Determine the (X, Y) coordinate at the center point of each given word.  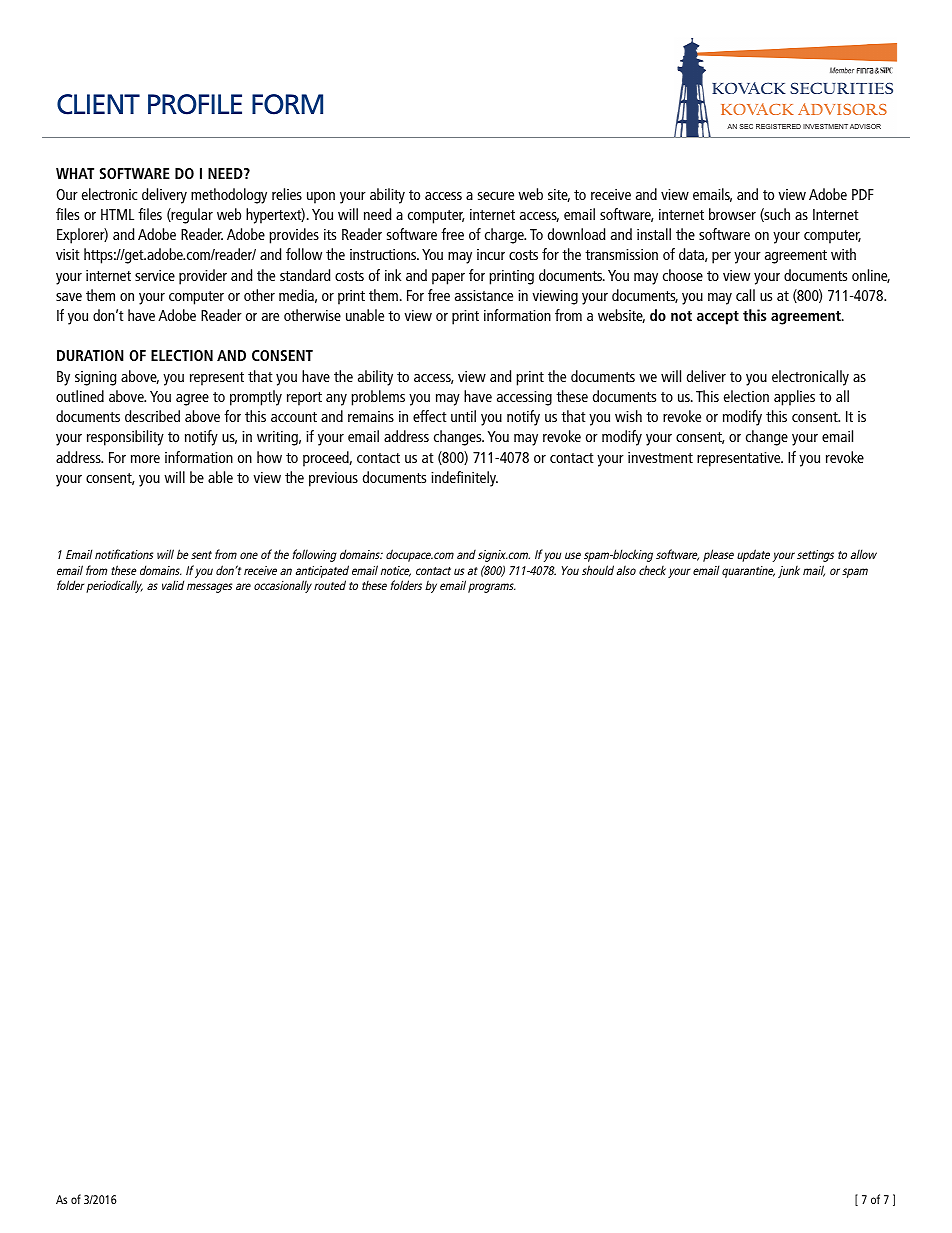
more (145, 459)
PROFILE (195, 104)
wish (628, 416)
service (155, 275)
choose (683, 275)
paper (448, 279)
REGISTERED (778, 126)
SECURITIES (841, 88)
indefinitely (464, 479)
